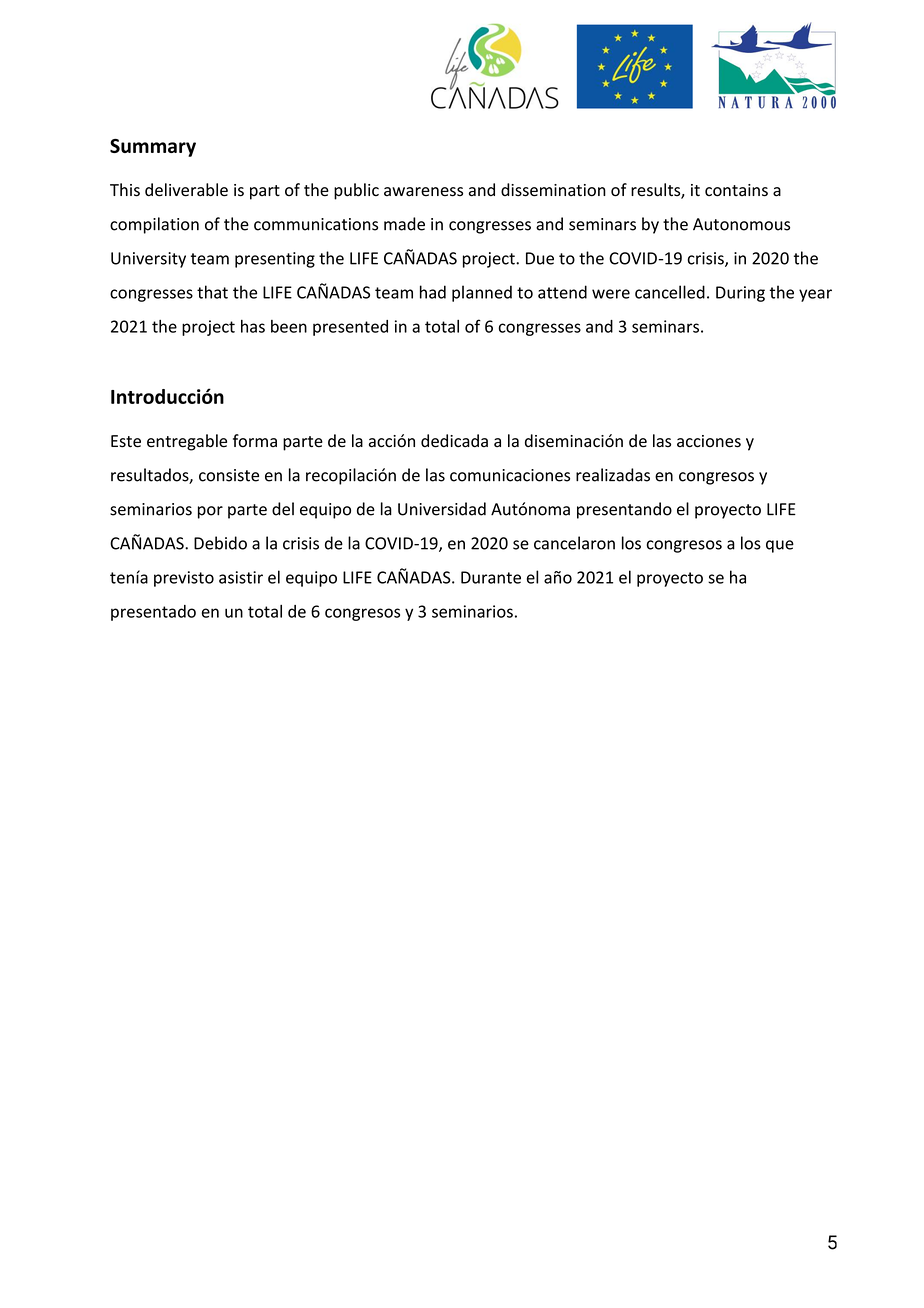 This screenshot has height=1308, width=924. What do you see at coordinates (210, 512) in the screenshot?
I see `por` at bounding box center [210, 512].
